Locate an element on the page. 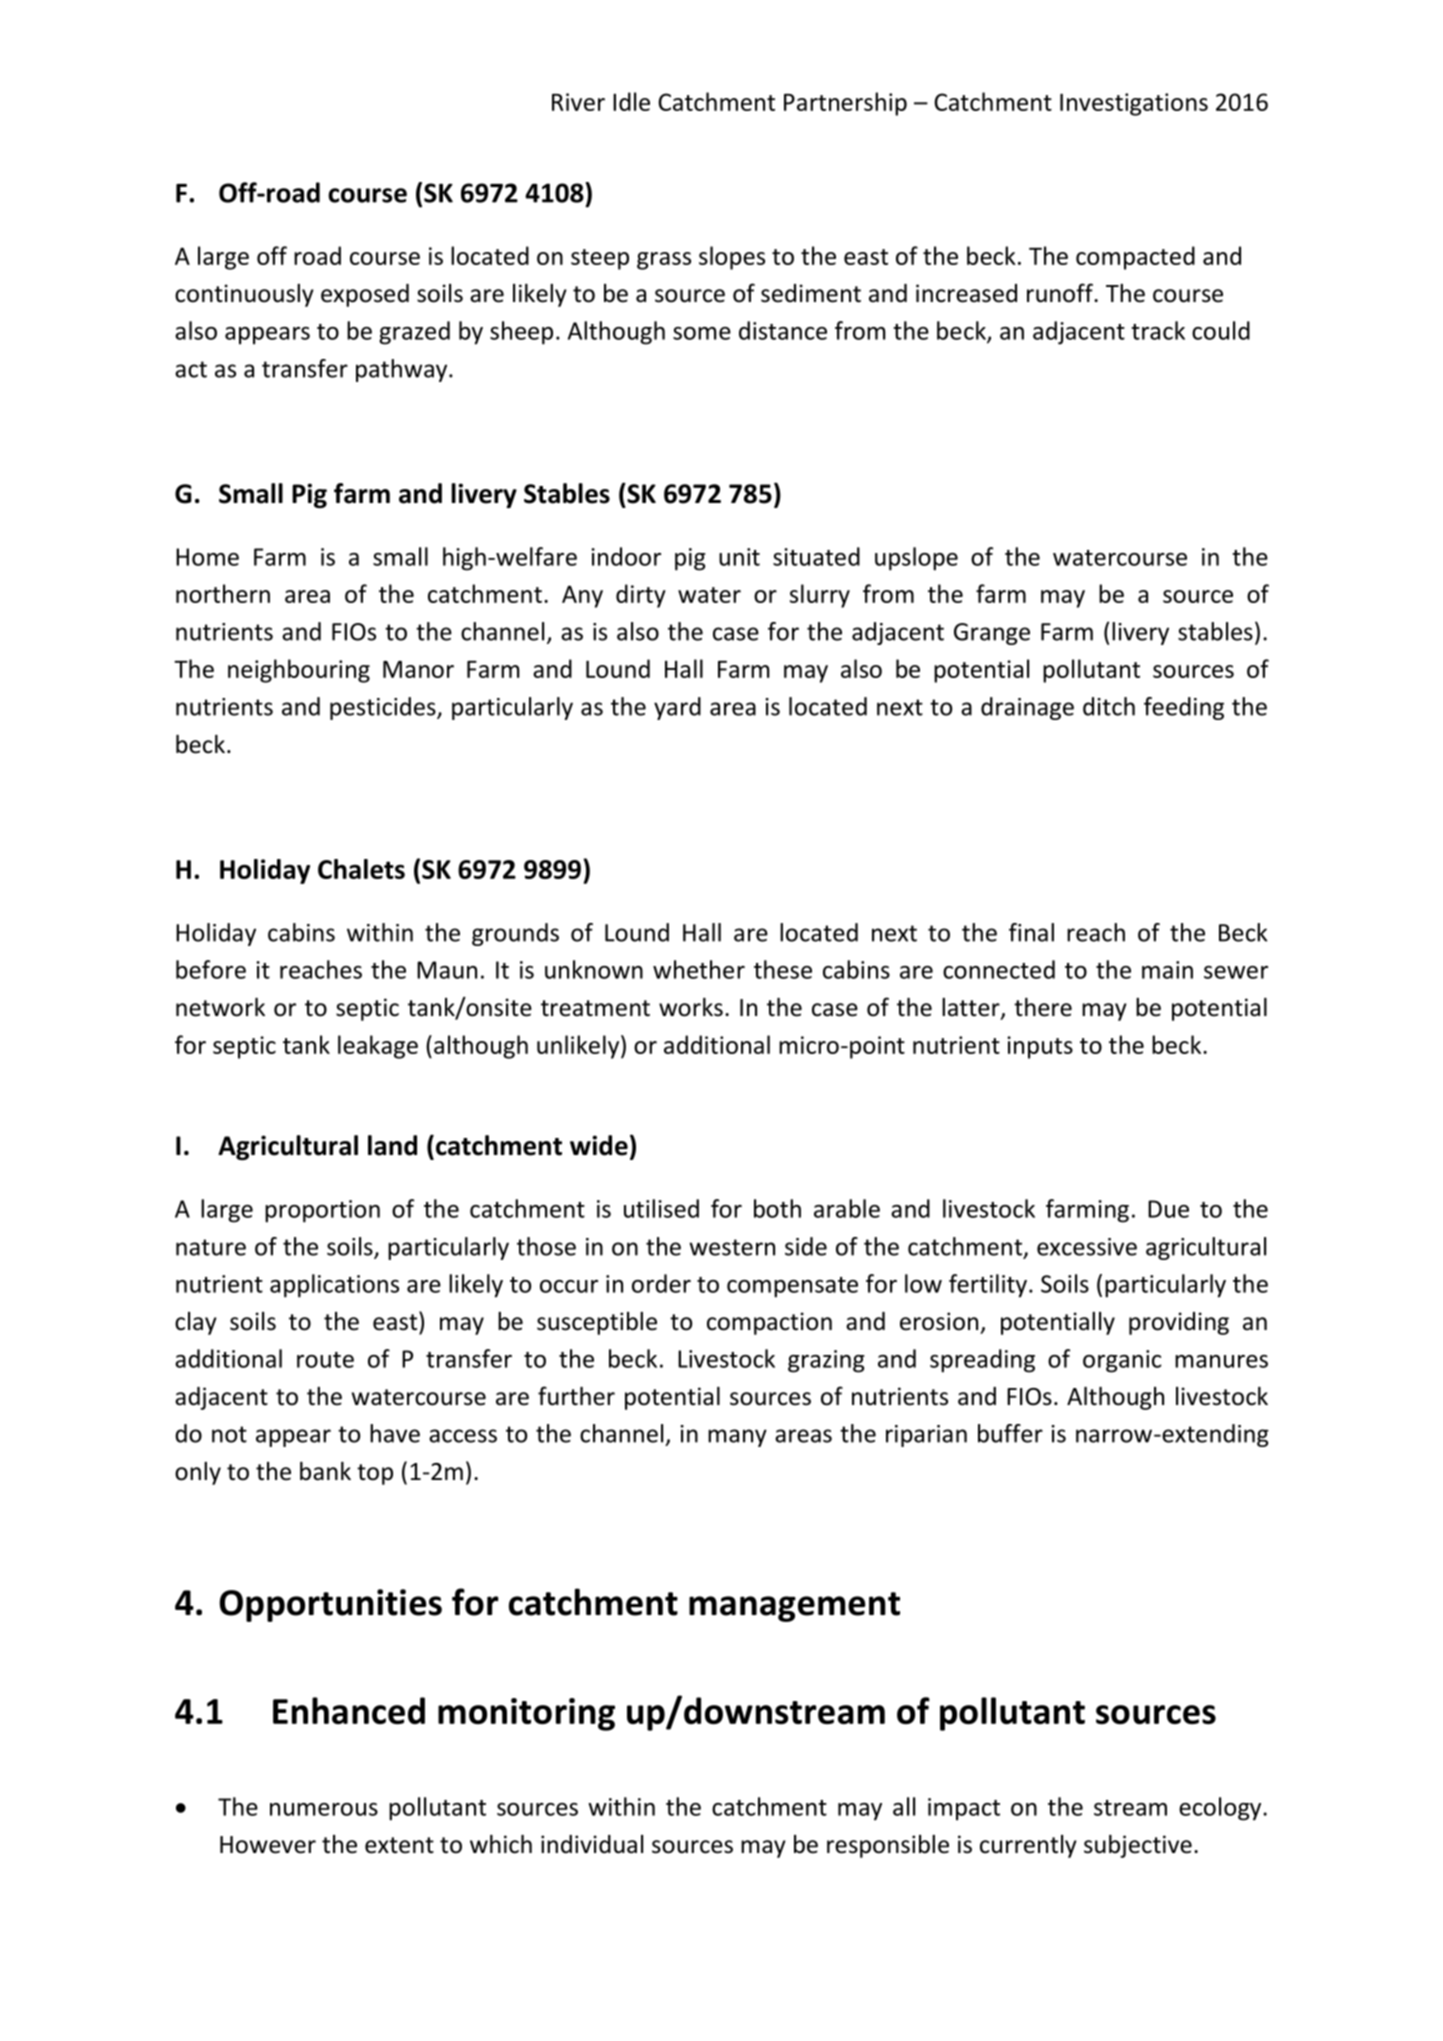 The width and height of the page is (1443, 2041). pesticides is located at coordinates (384, 708).
